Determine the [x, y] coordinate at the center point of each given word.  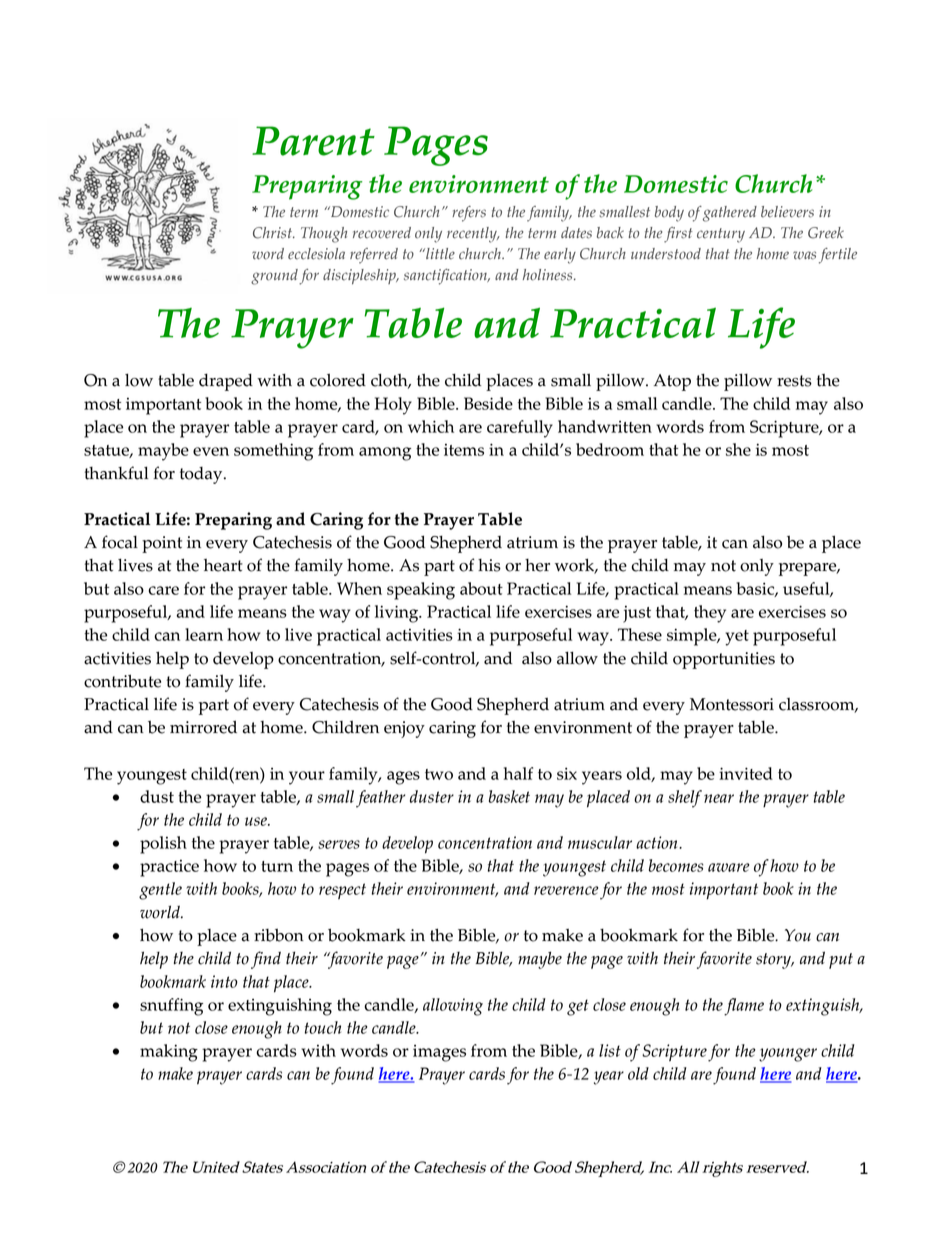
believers [787, 212]
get [578, 1007]
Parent [313, 141]
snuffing [171, 1007]
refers [469, 214]
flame [744, 1007]
